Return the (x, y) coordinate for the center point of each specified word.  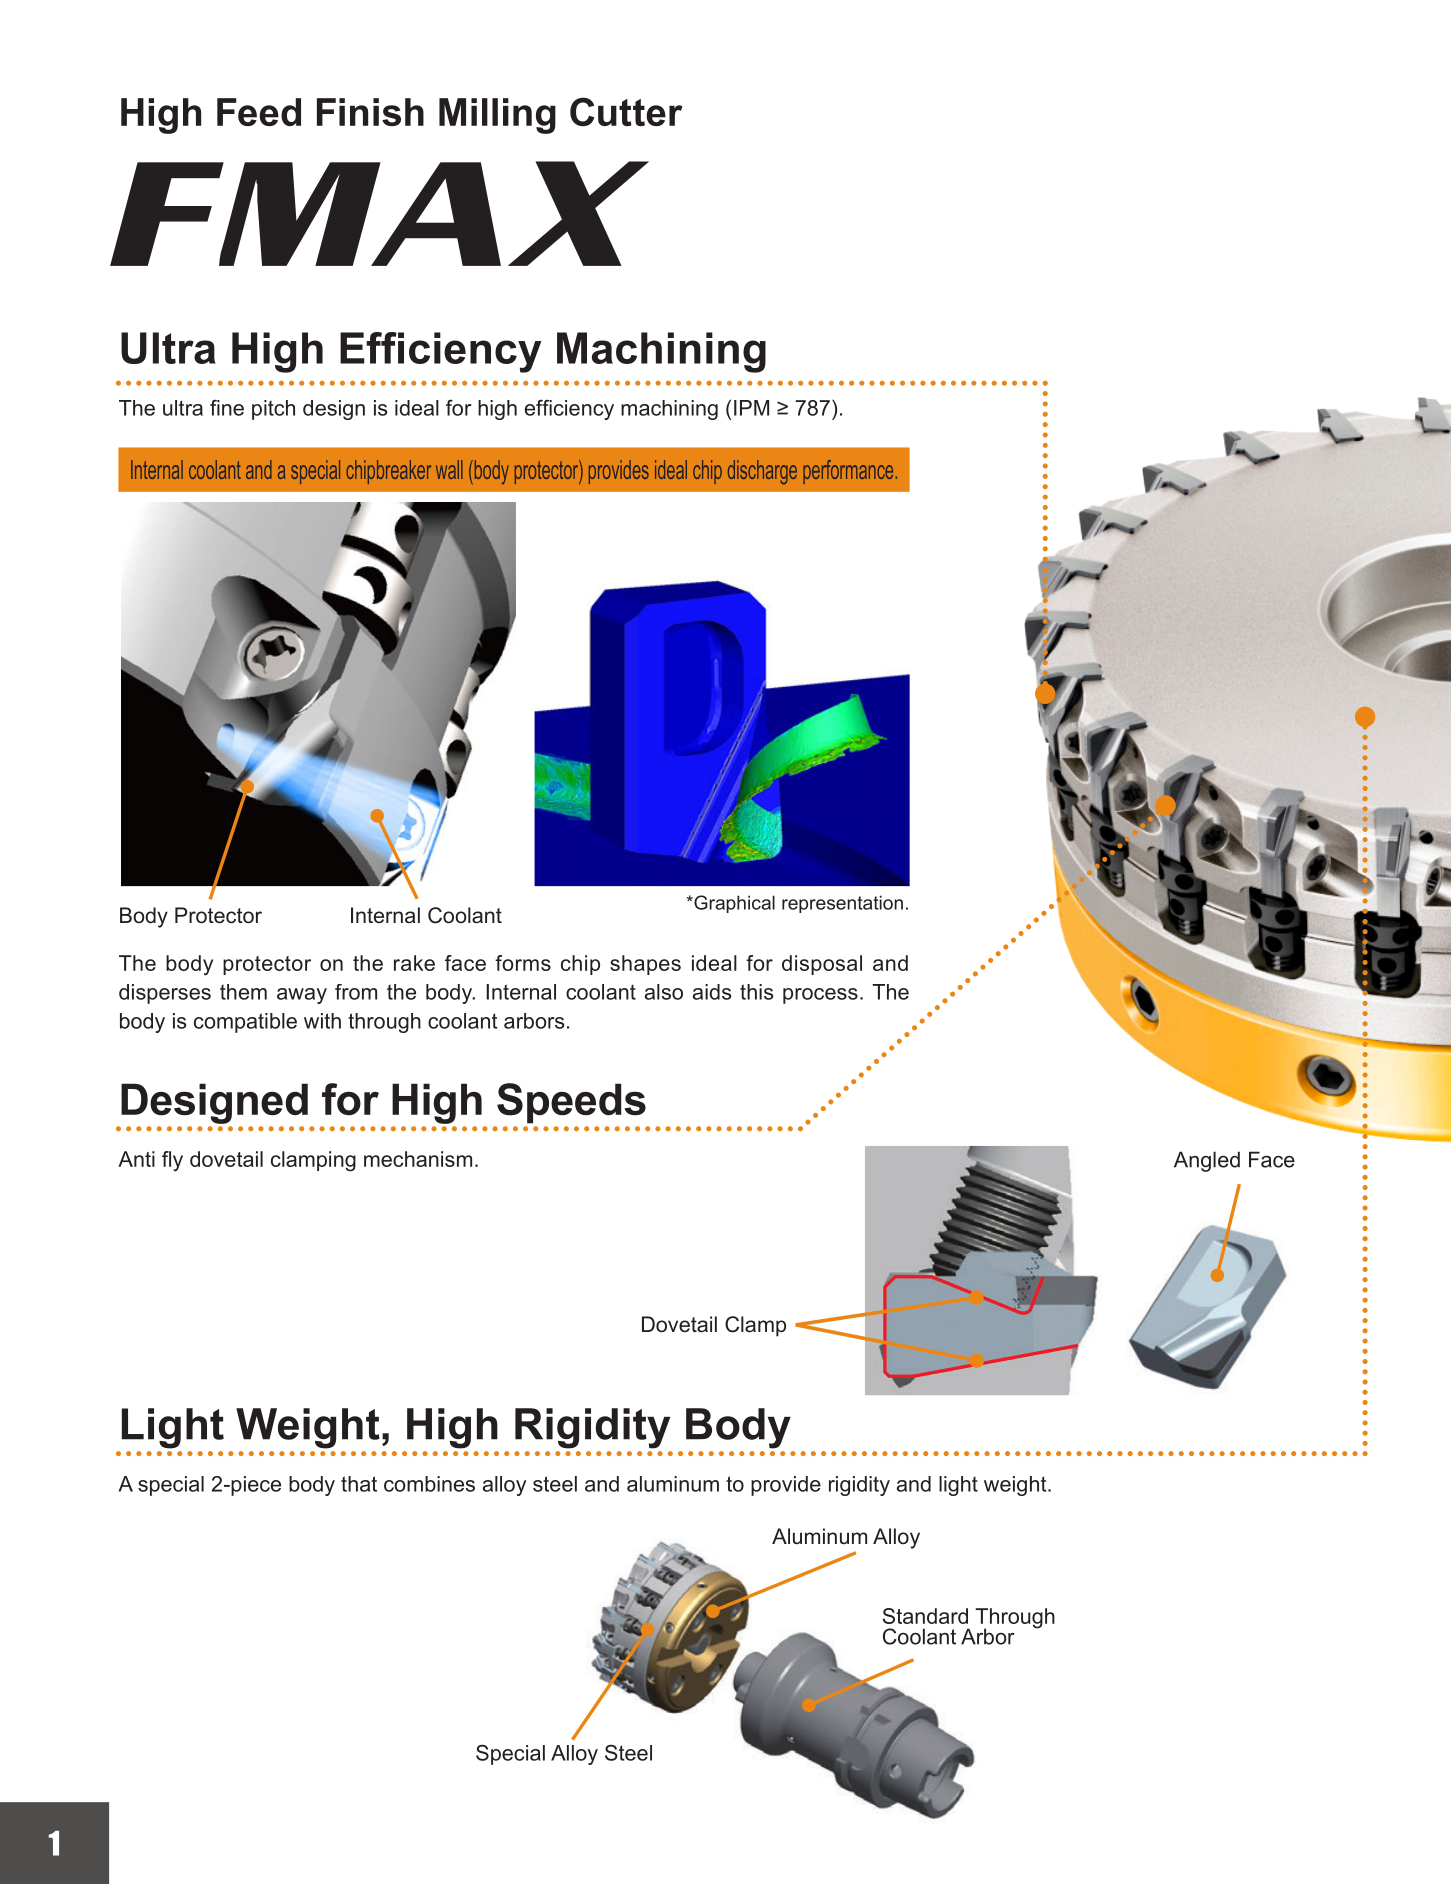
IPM (751, 408)
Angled (1207, 1161)
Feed (259, 112)
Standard (925, 1616)
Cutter (626, 111)
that (359, 1484)
